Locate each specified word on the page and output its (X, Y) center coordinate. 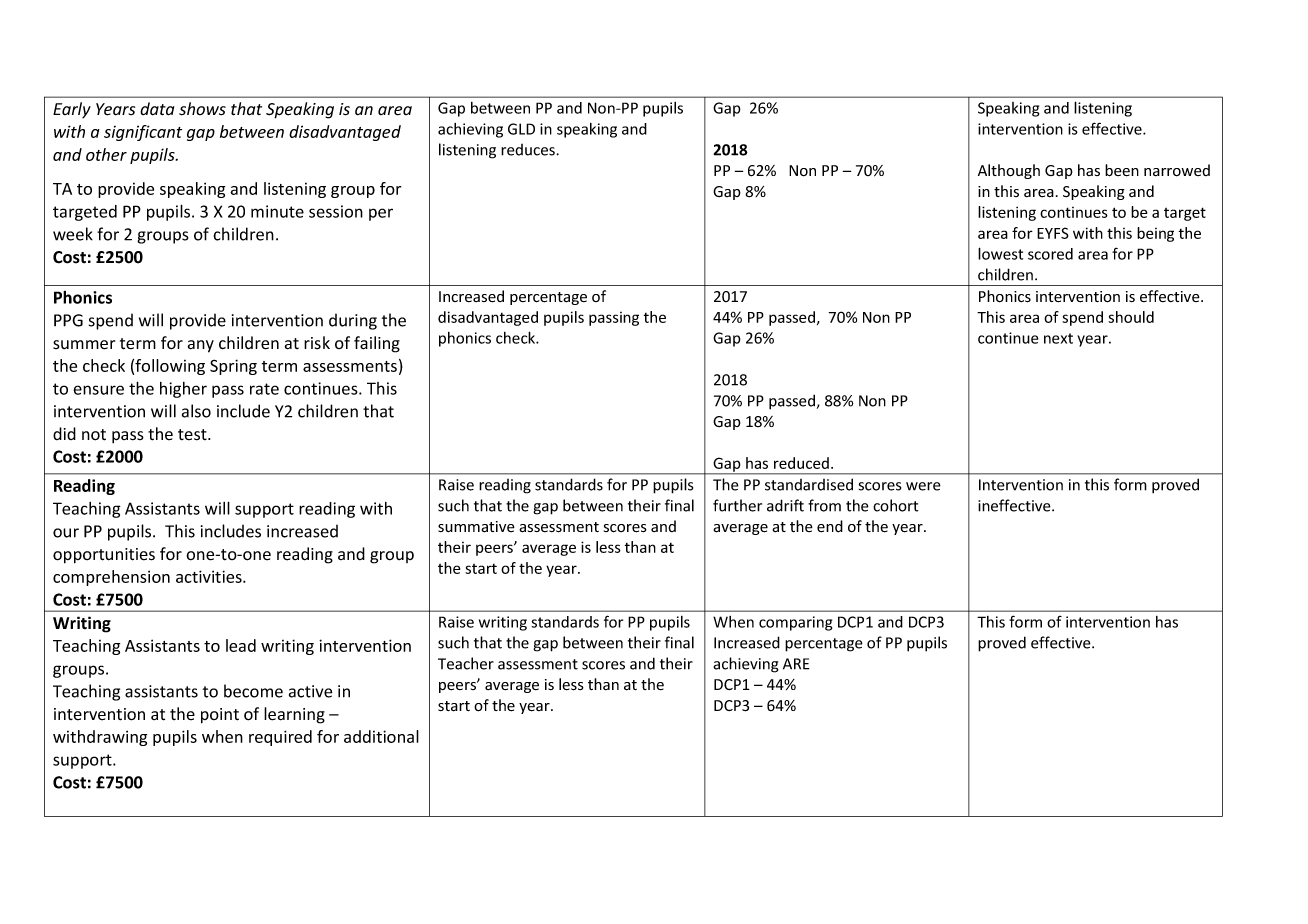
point (220, 716)
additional (381, 736)
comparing (795, 623)
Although (1009, 171)
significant (143, 133)
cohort (896, 505)
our (66, 533)
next (1058, 338)
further (737, 505)
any (201, 346)
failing (377, 344)
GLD (521, 129)
